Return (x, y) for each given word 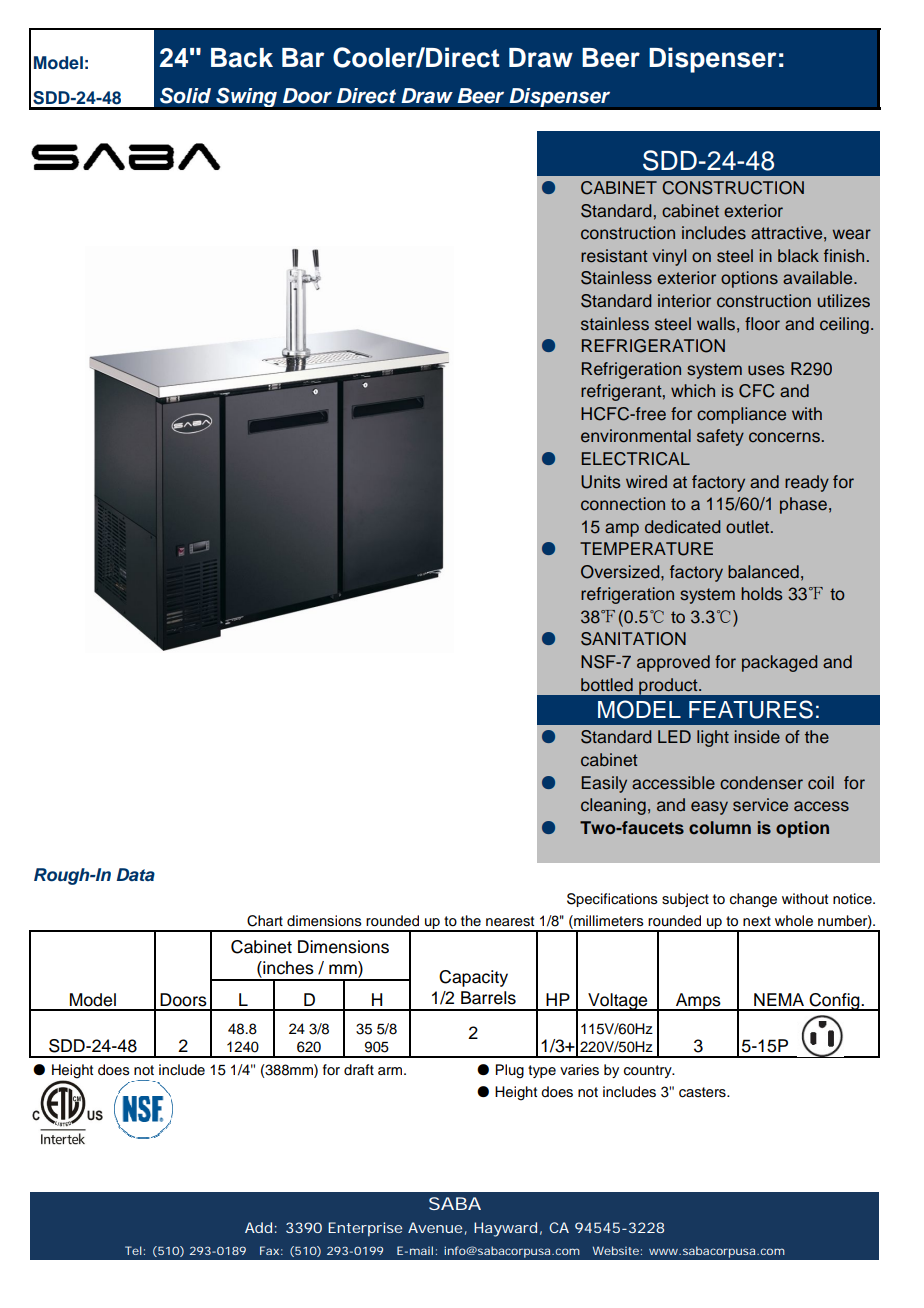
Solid (185, 96)
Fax (269, 1250)
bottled (607, 685)
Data (135, 874)
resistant (614, 256)
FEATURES (751, 709)
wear (851, 234)
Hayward (505, 1229)
